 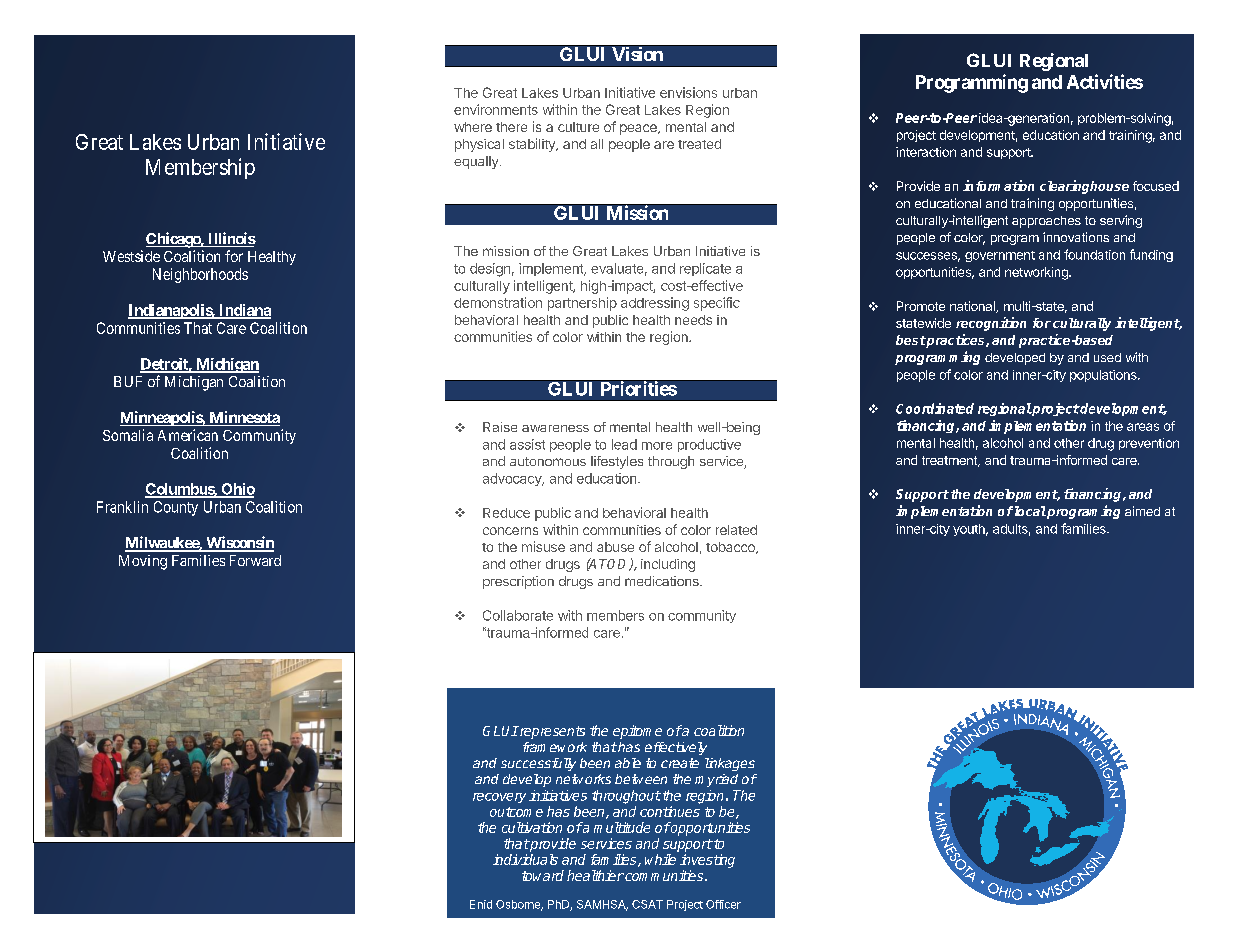 What do you see at coordinates (660, 859) in the screenshot?
I see `while` at bounding box center [660, 859].
